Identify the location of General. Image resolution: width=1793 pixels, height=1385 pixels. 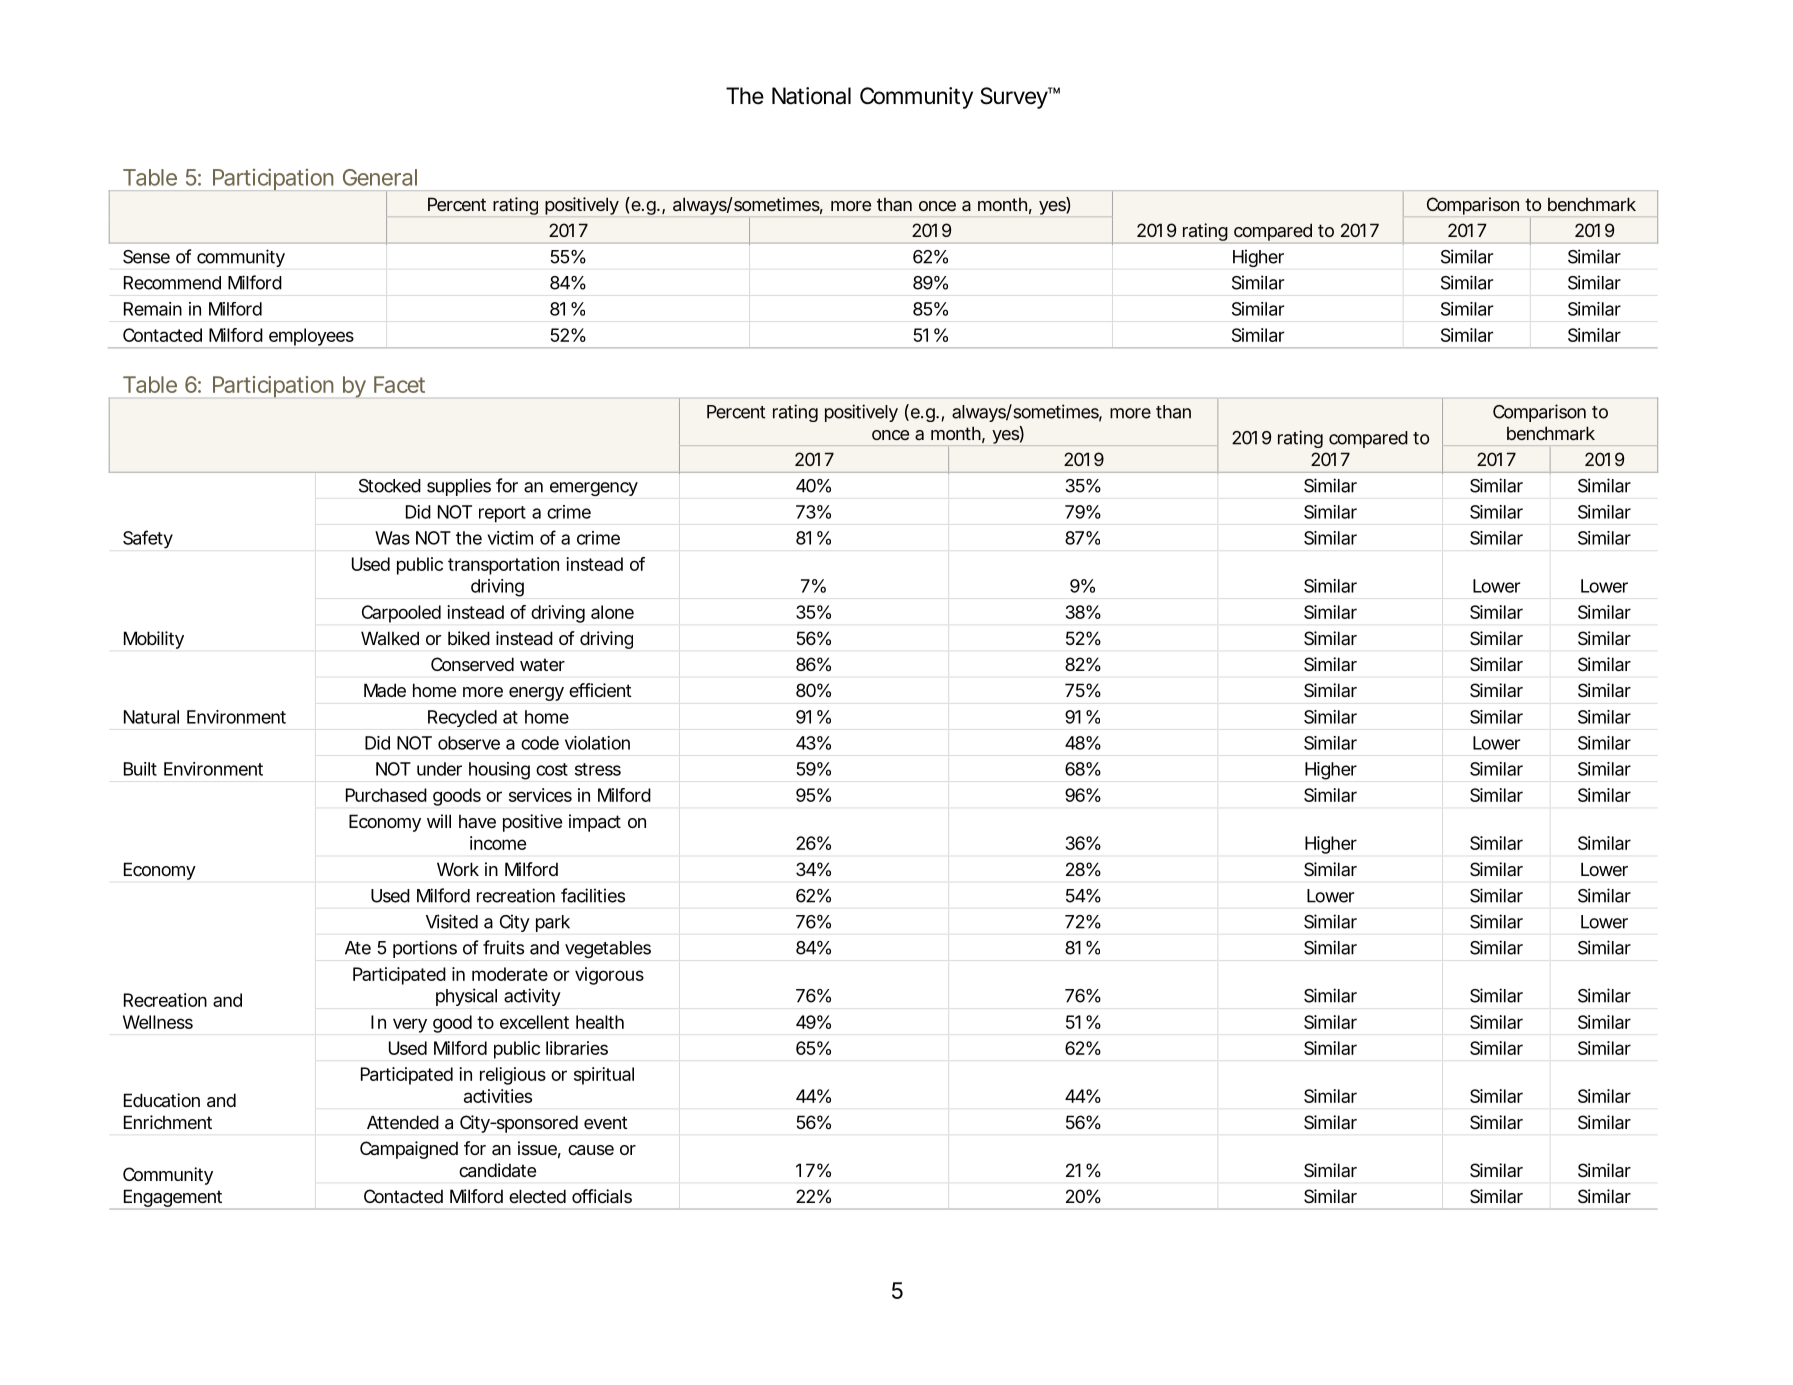
(380, 177).
